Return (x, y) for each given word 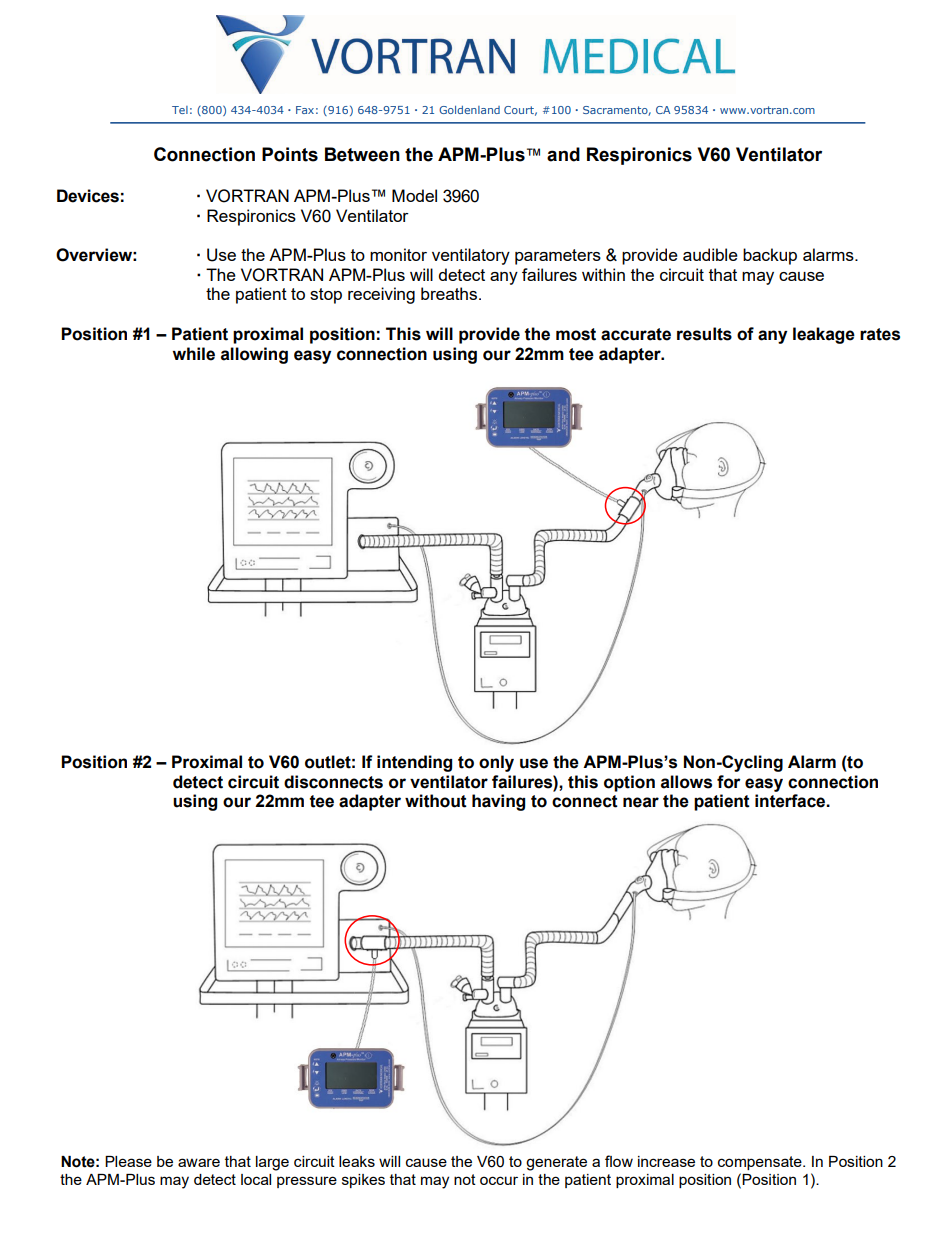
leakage (824, 335)
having (498, 802)
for (729, 782)
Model (414, 195)
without (436, 801)
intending (414, 763)
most (576, 334)
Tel (180, 110)
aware (199, 1162)
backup (770, 256)
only (496, 763)
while (194, 354)
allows (686, 782)
